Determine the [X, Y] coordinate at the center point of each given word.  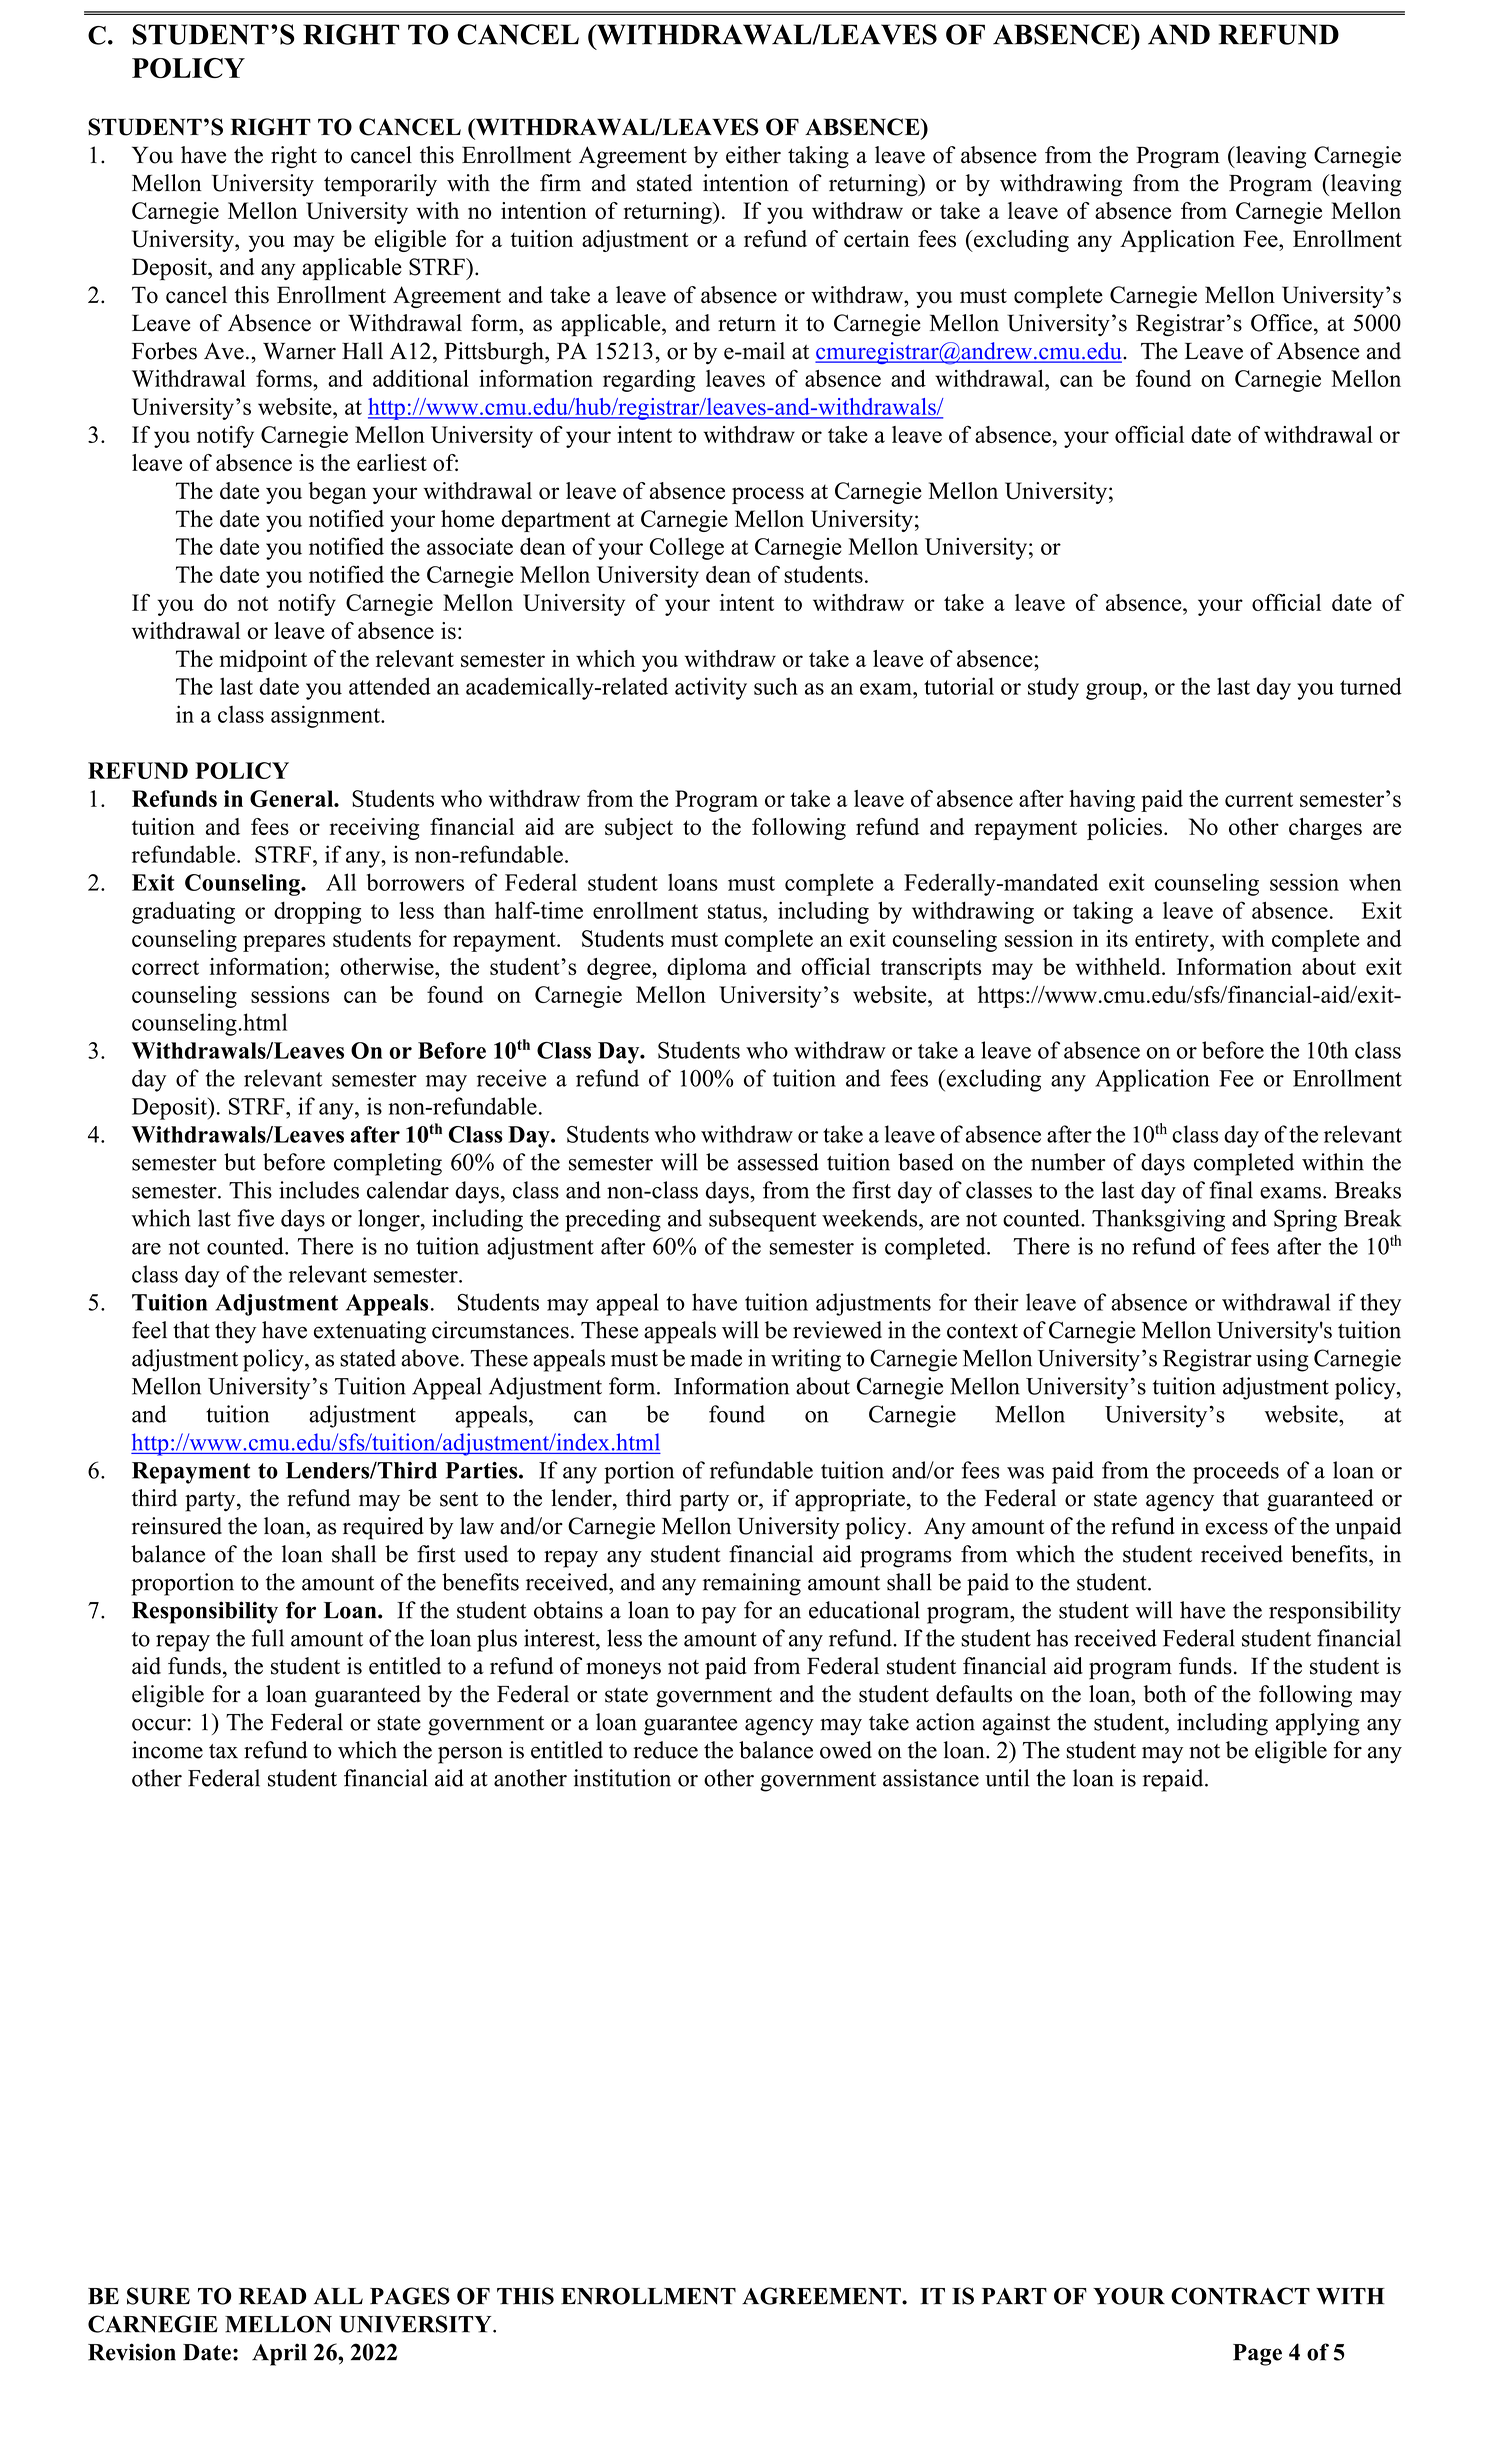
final [1231, 1190]
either [753, 155]
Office [1281, 323]
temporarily [380, 185]
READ [272, 2296]
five [255, 1218]
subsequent [763, 1220]
